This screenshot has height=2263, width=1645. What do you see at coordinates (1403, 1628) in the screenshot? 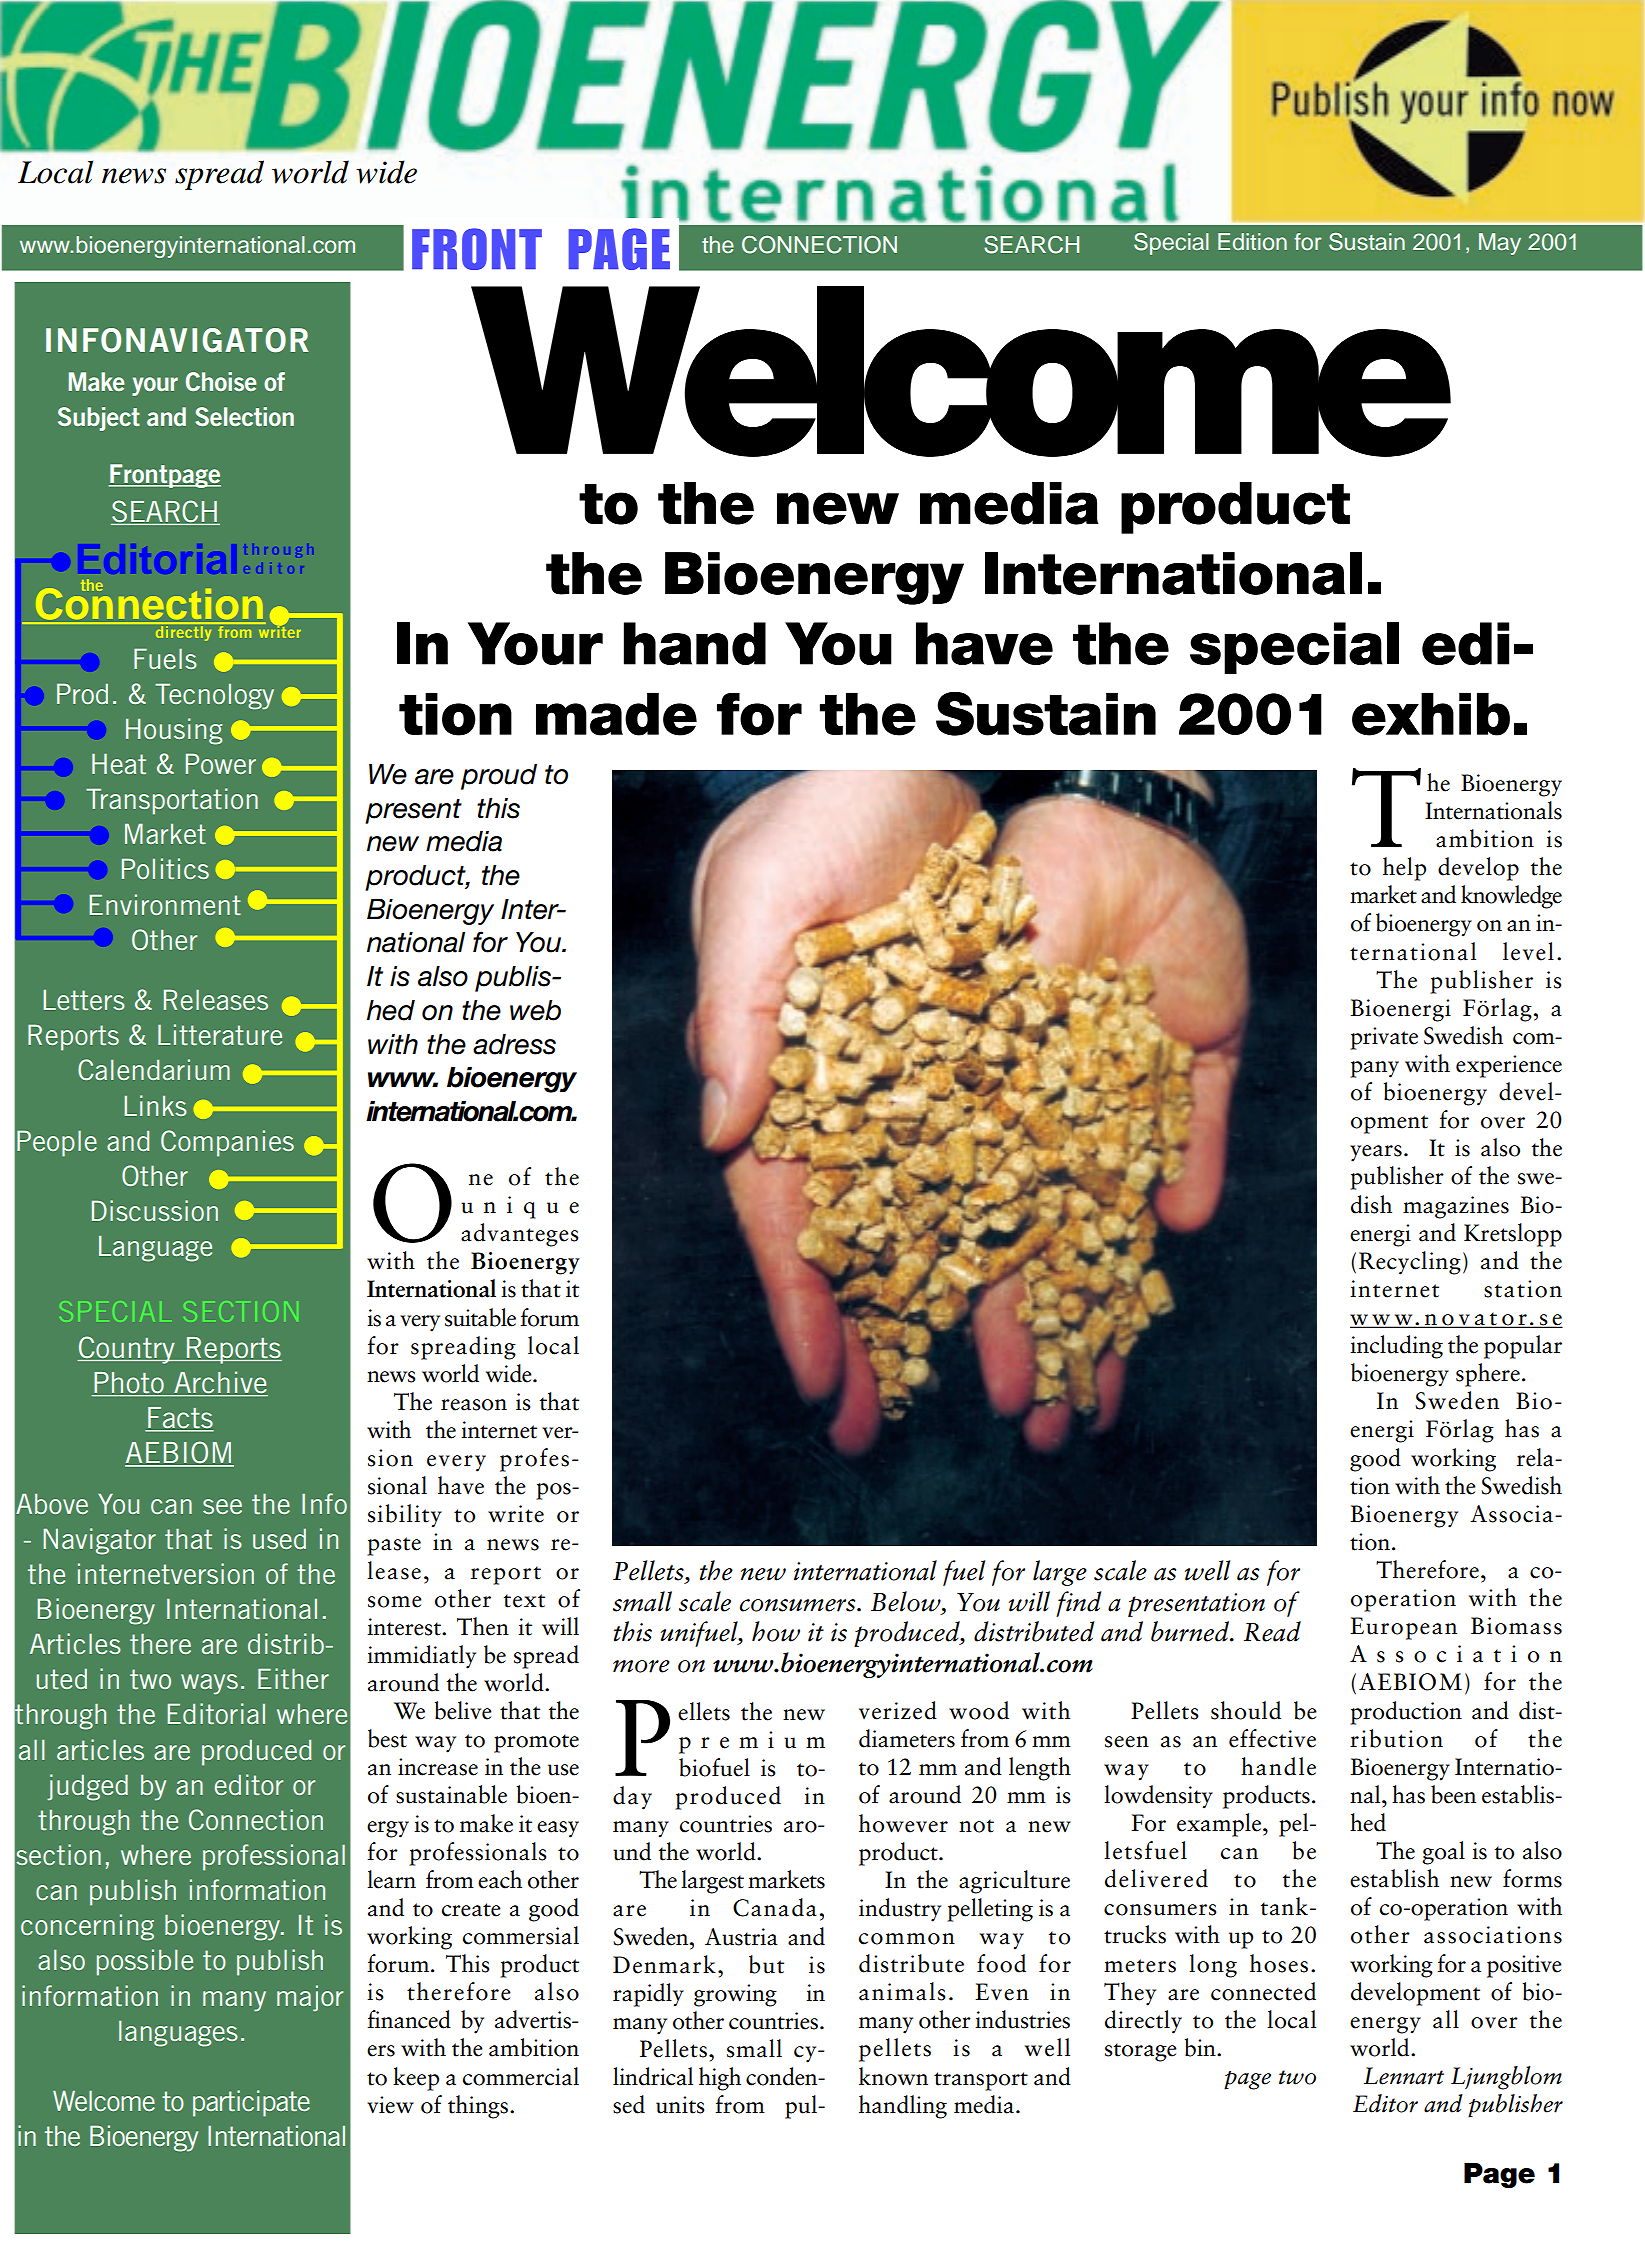
I see `European` at bounding box center [1403, 1628].
